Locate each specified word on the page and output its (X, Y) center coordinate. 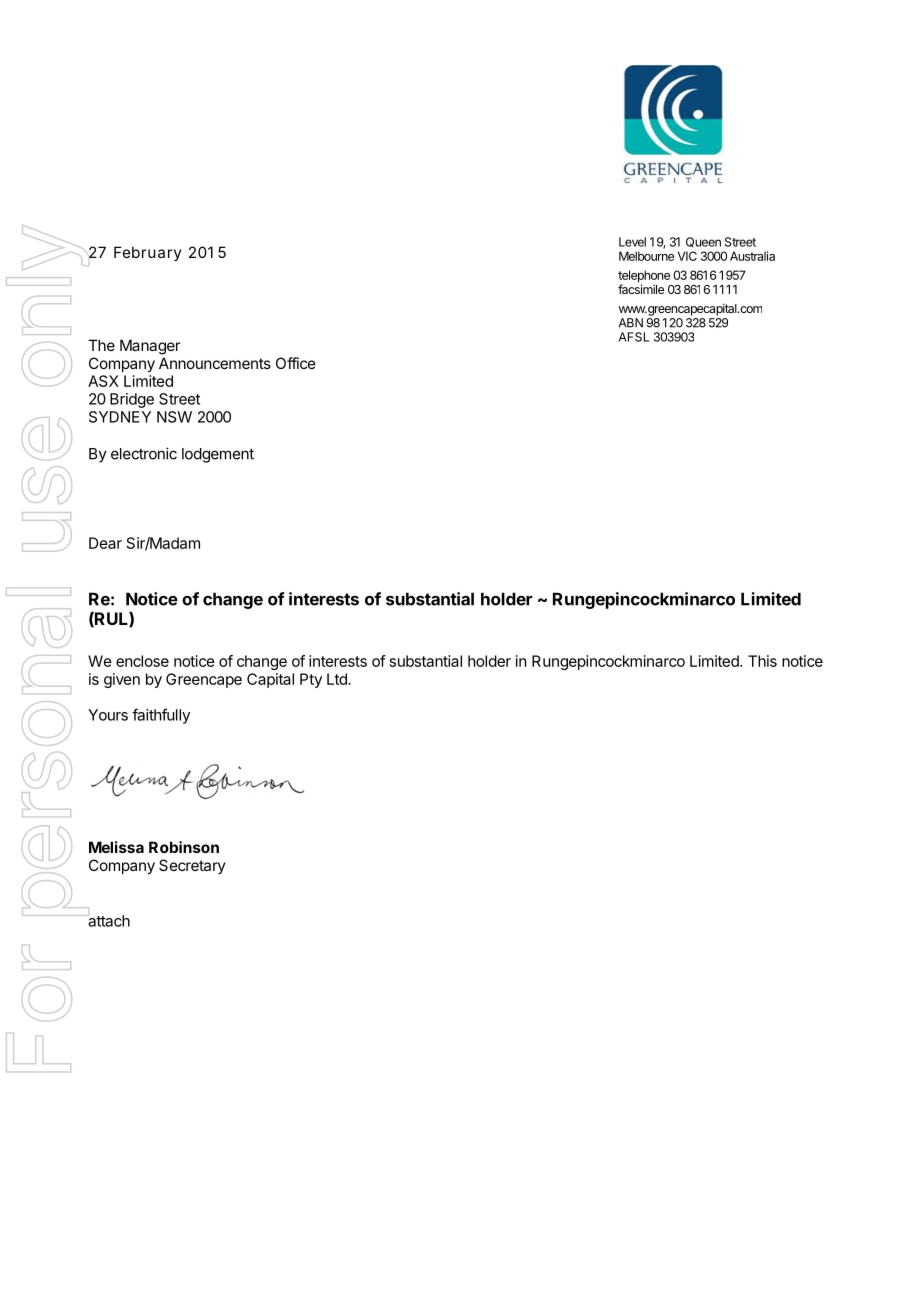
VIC (687, 256)
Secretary (192, 866)
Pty (311, 680)
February (148, 253)
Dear (105, 543)
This (762, 661)
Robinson (184, 847)
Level (632, 242)
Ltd (338, 679)
